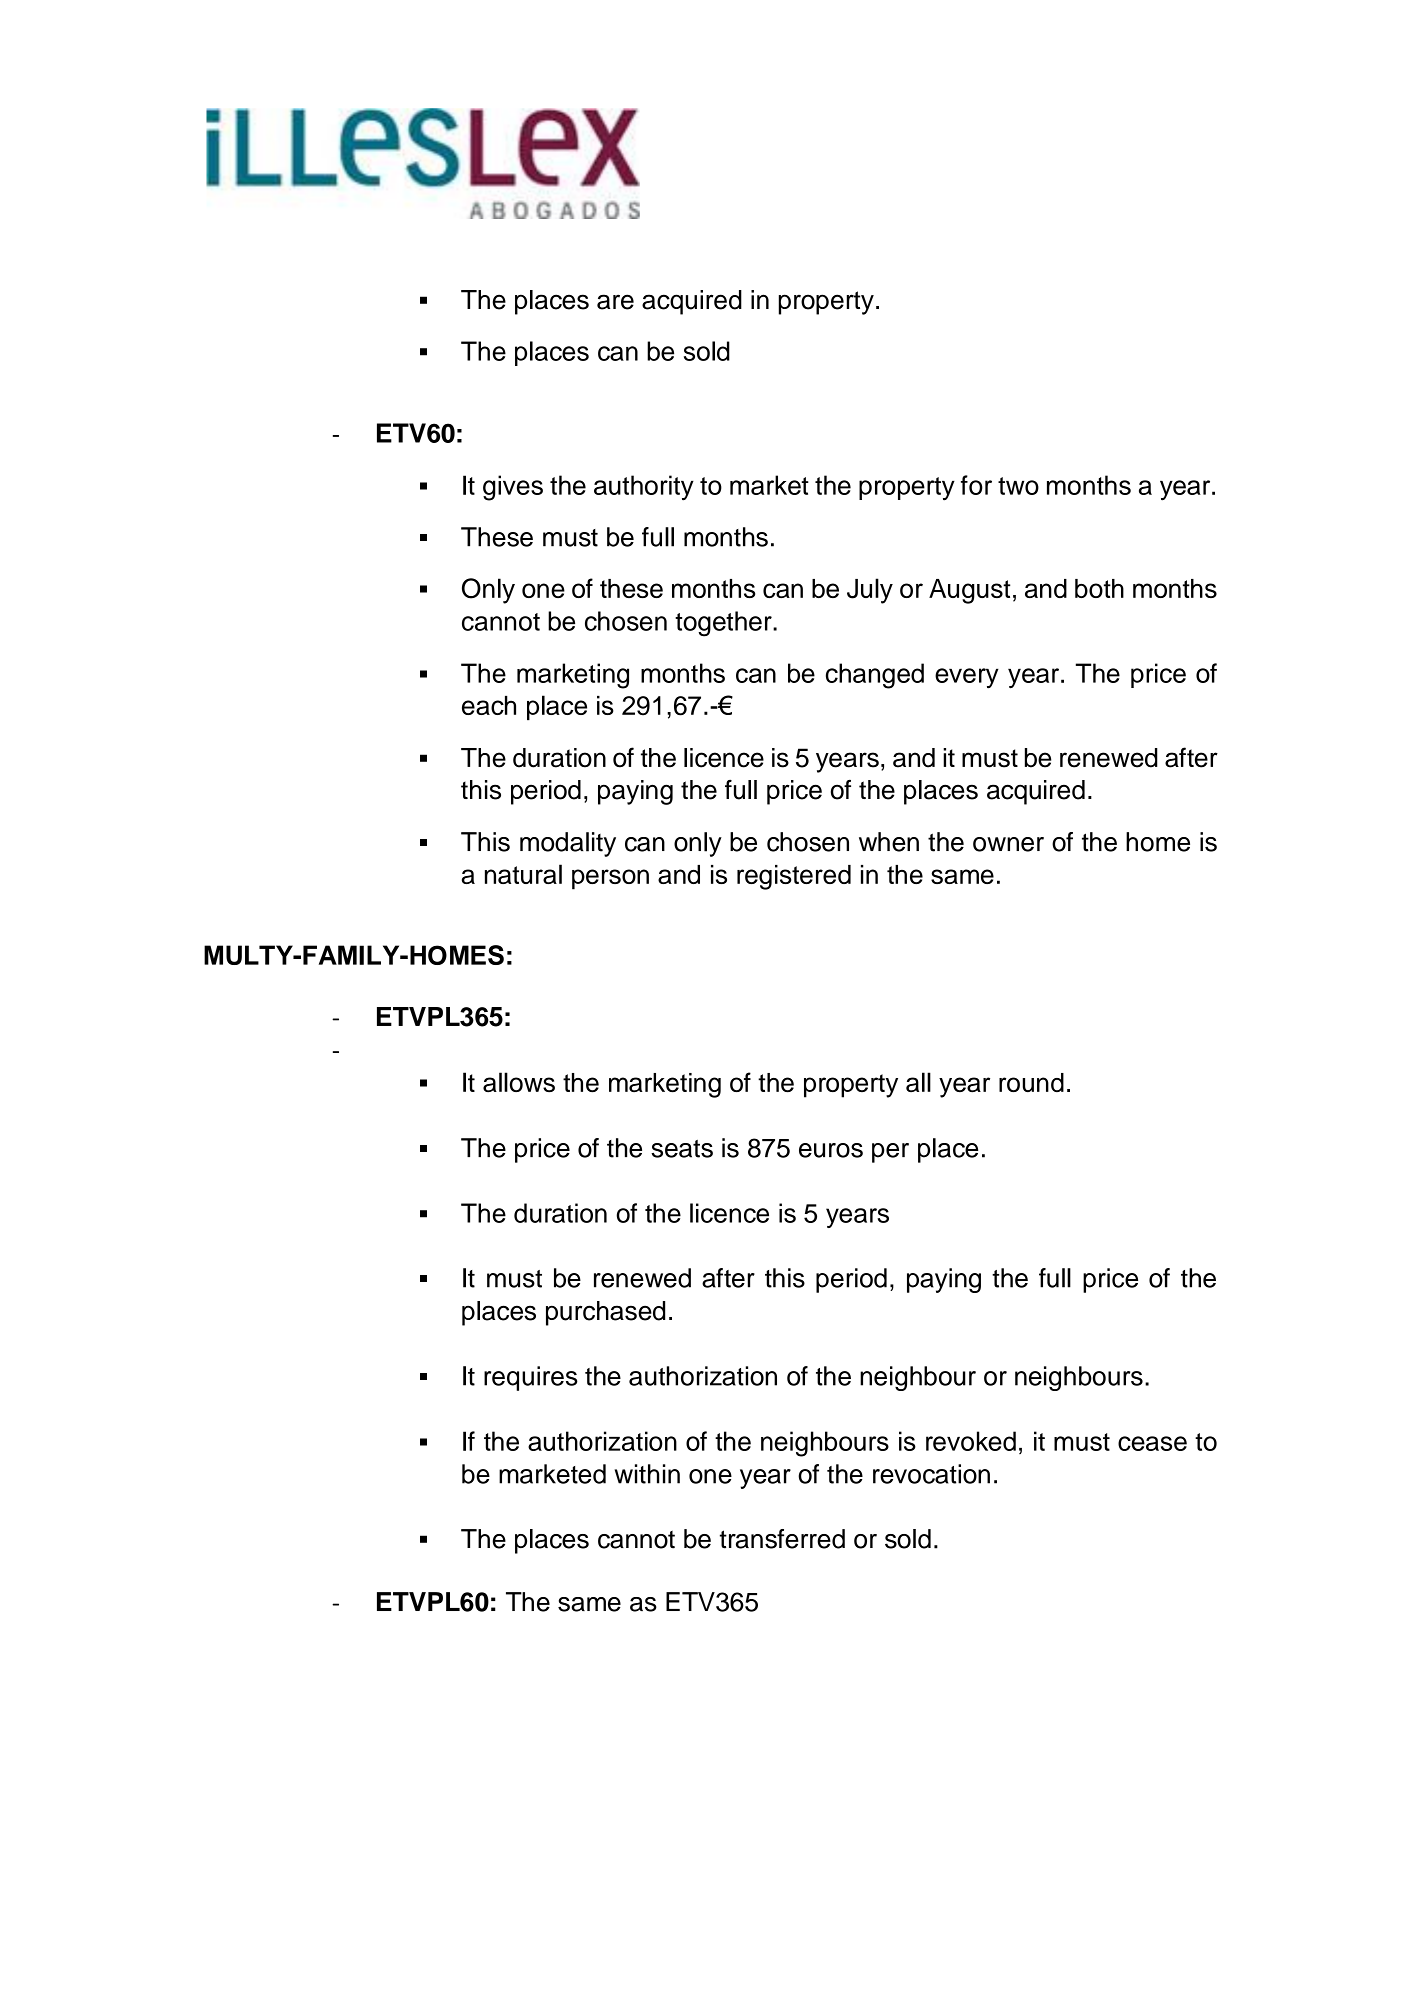 This image has width=1421, height=2010. What do you see at coordinates (1099, 588) in the image?
I see `both` at bounding box center [1099, 588].
